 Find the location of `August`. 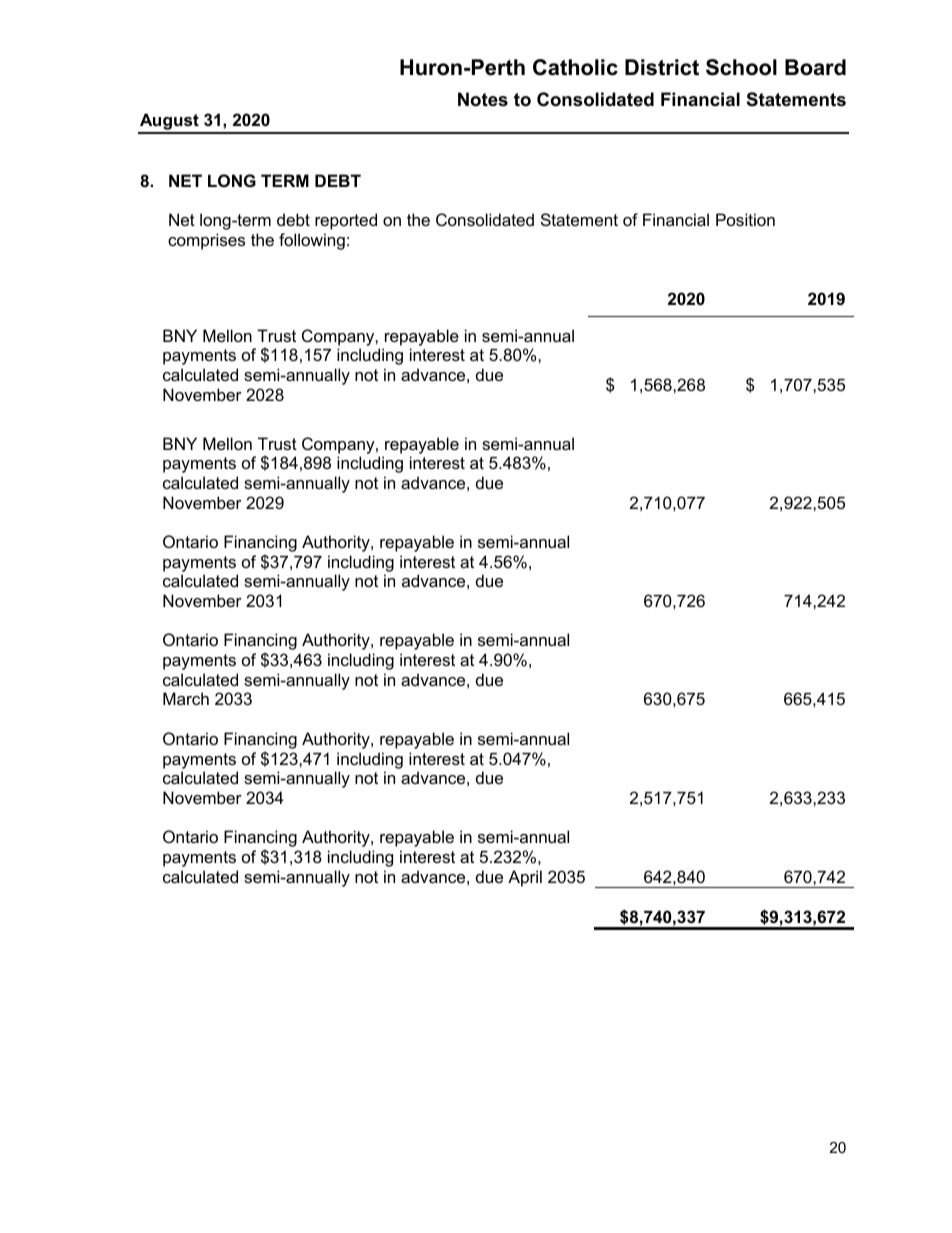

August is located at coordinates (169, 123).
